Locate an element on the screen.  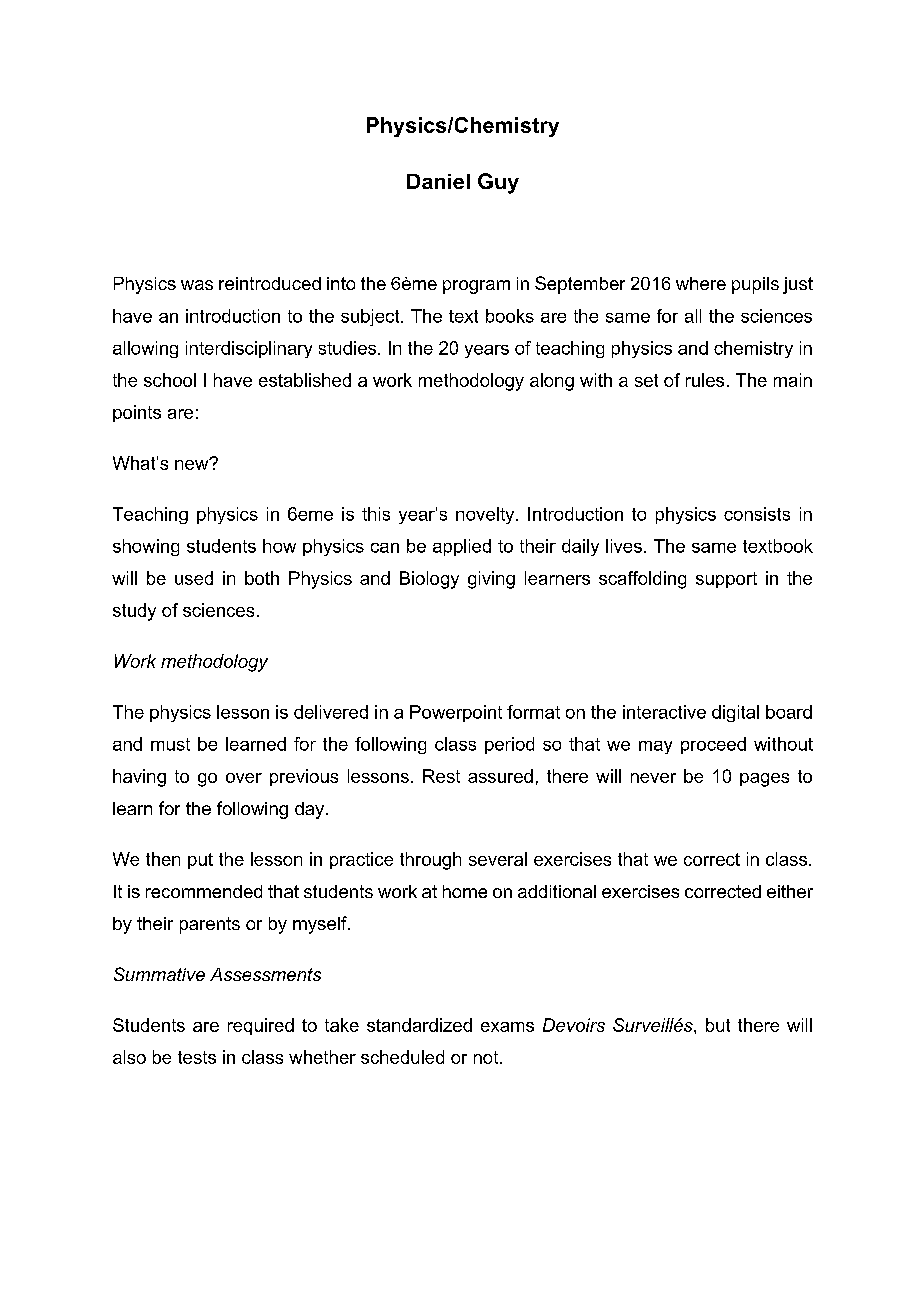
rules is located at coordinates (705, 380).
